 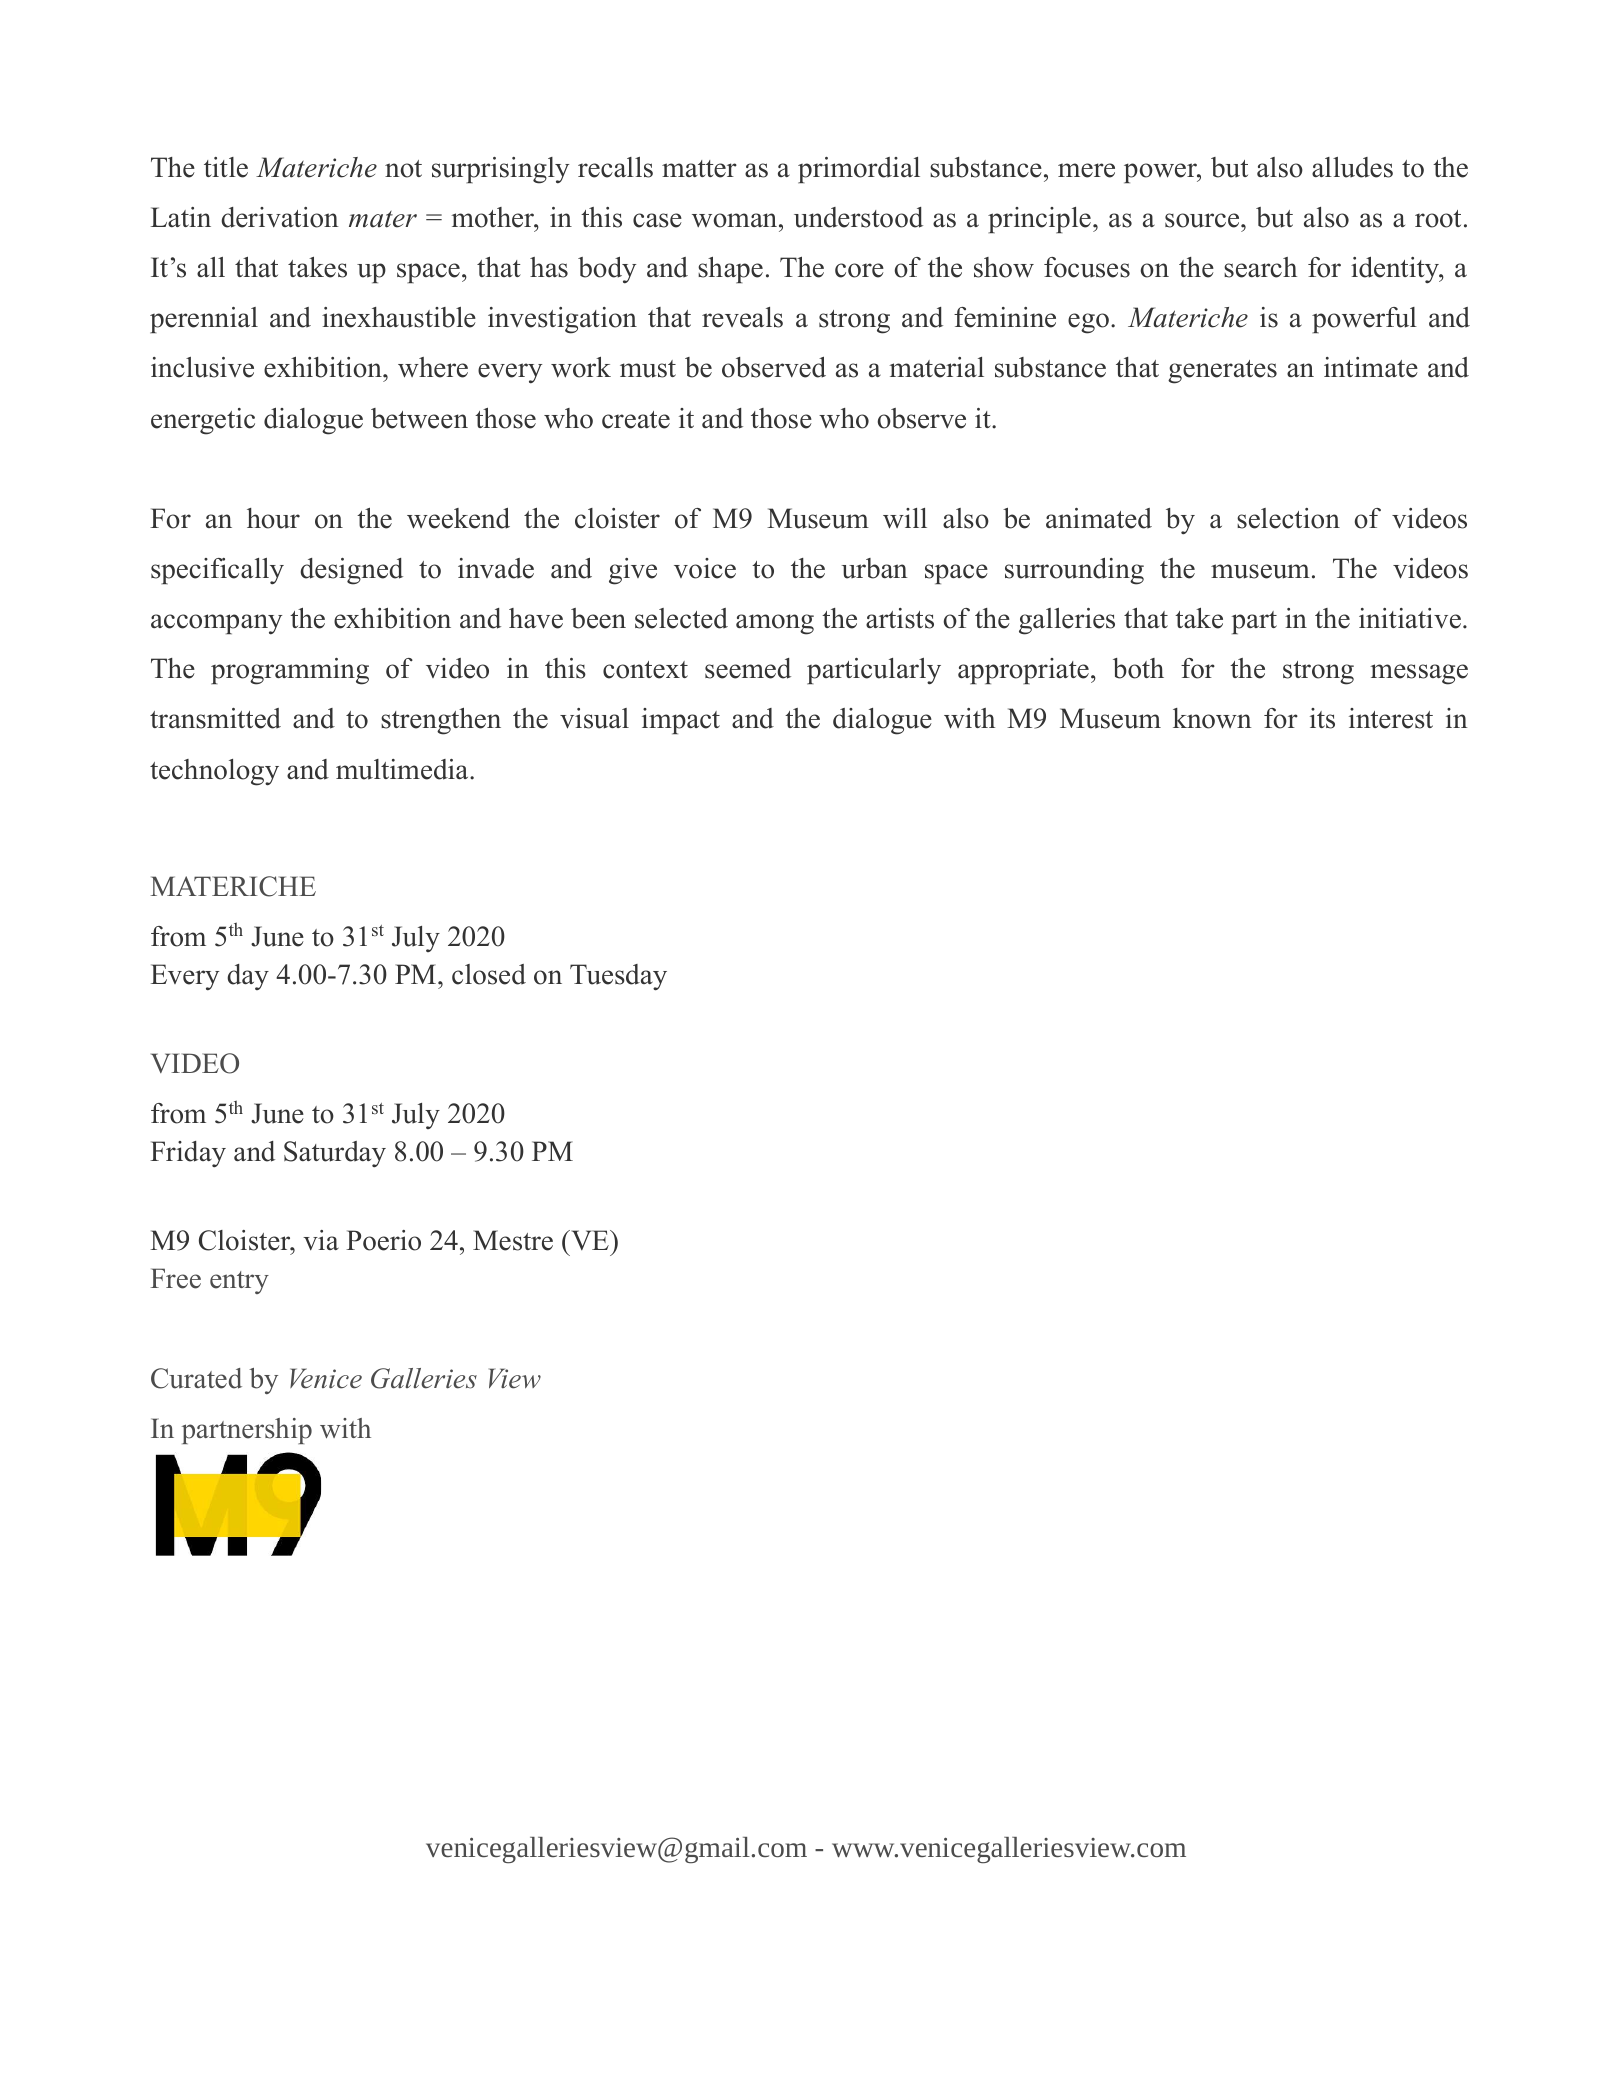 I want to click on multimedia, so click(x=403, y=769).
